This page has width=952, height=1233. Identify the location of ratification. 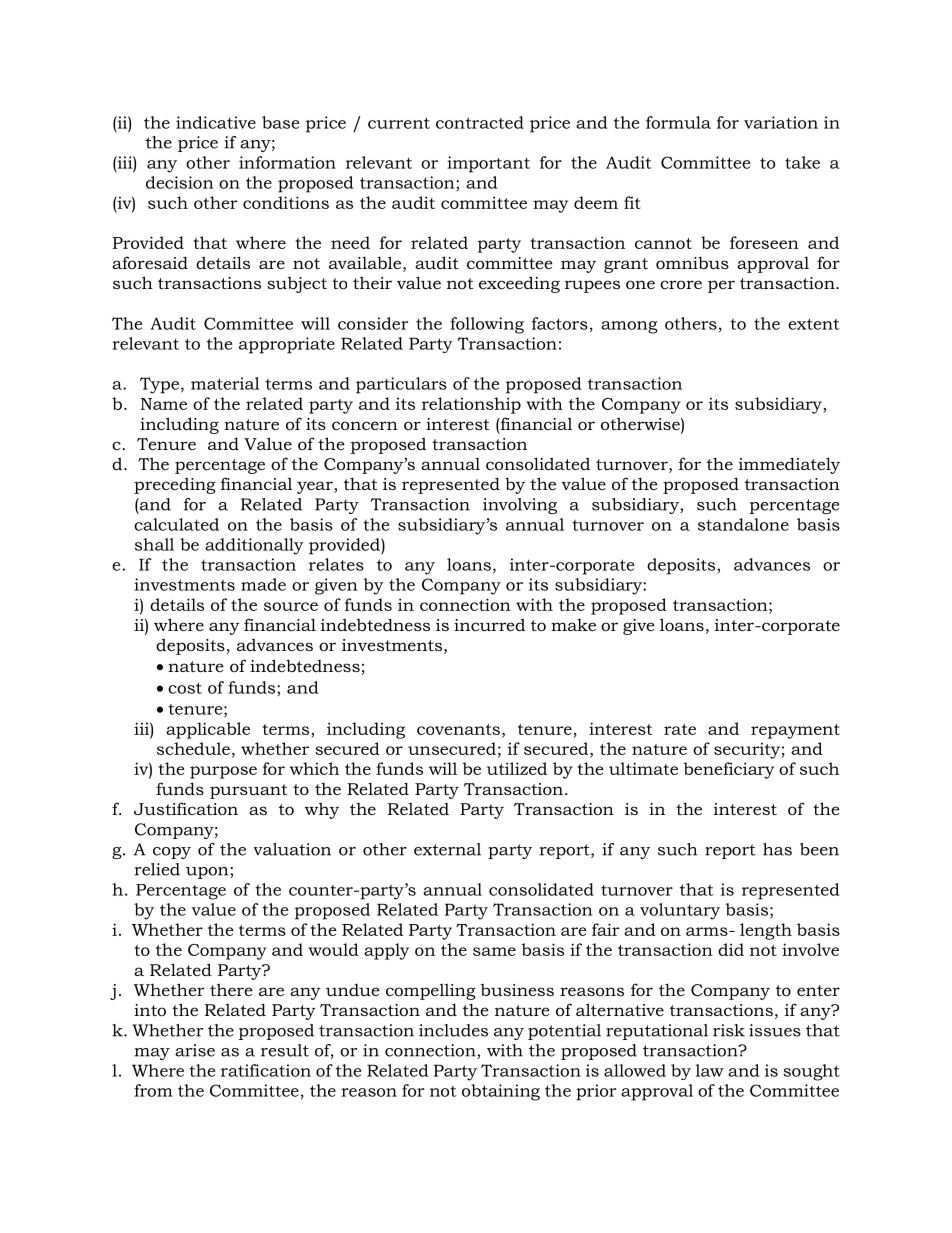
(266, 1070).
